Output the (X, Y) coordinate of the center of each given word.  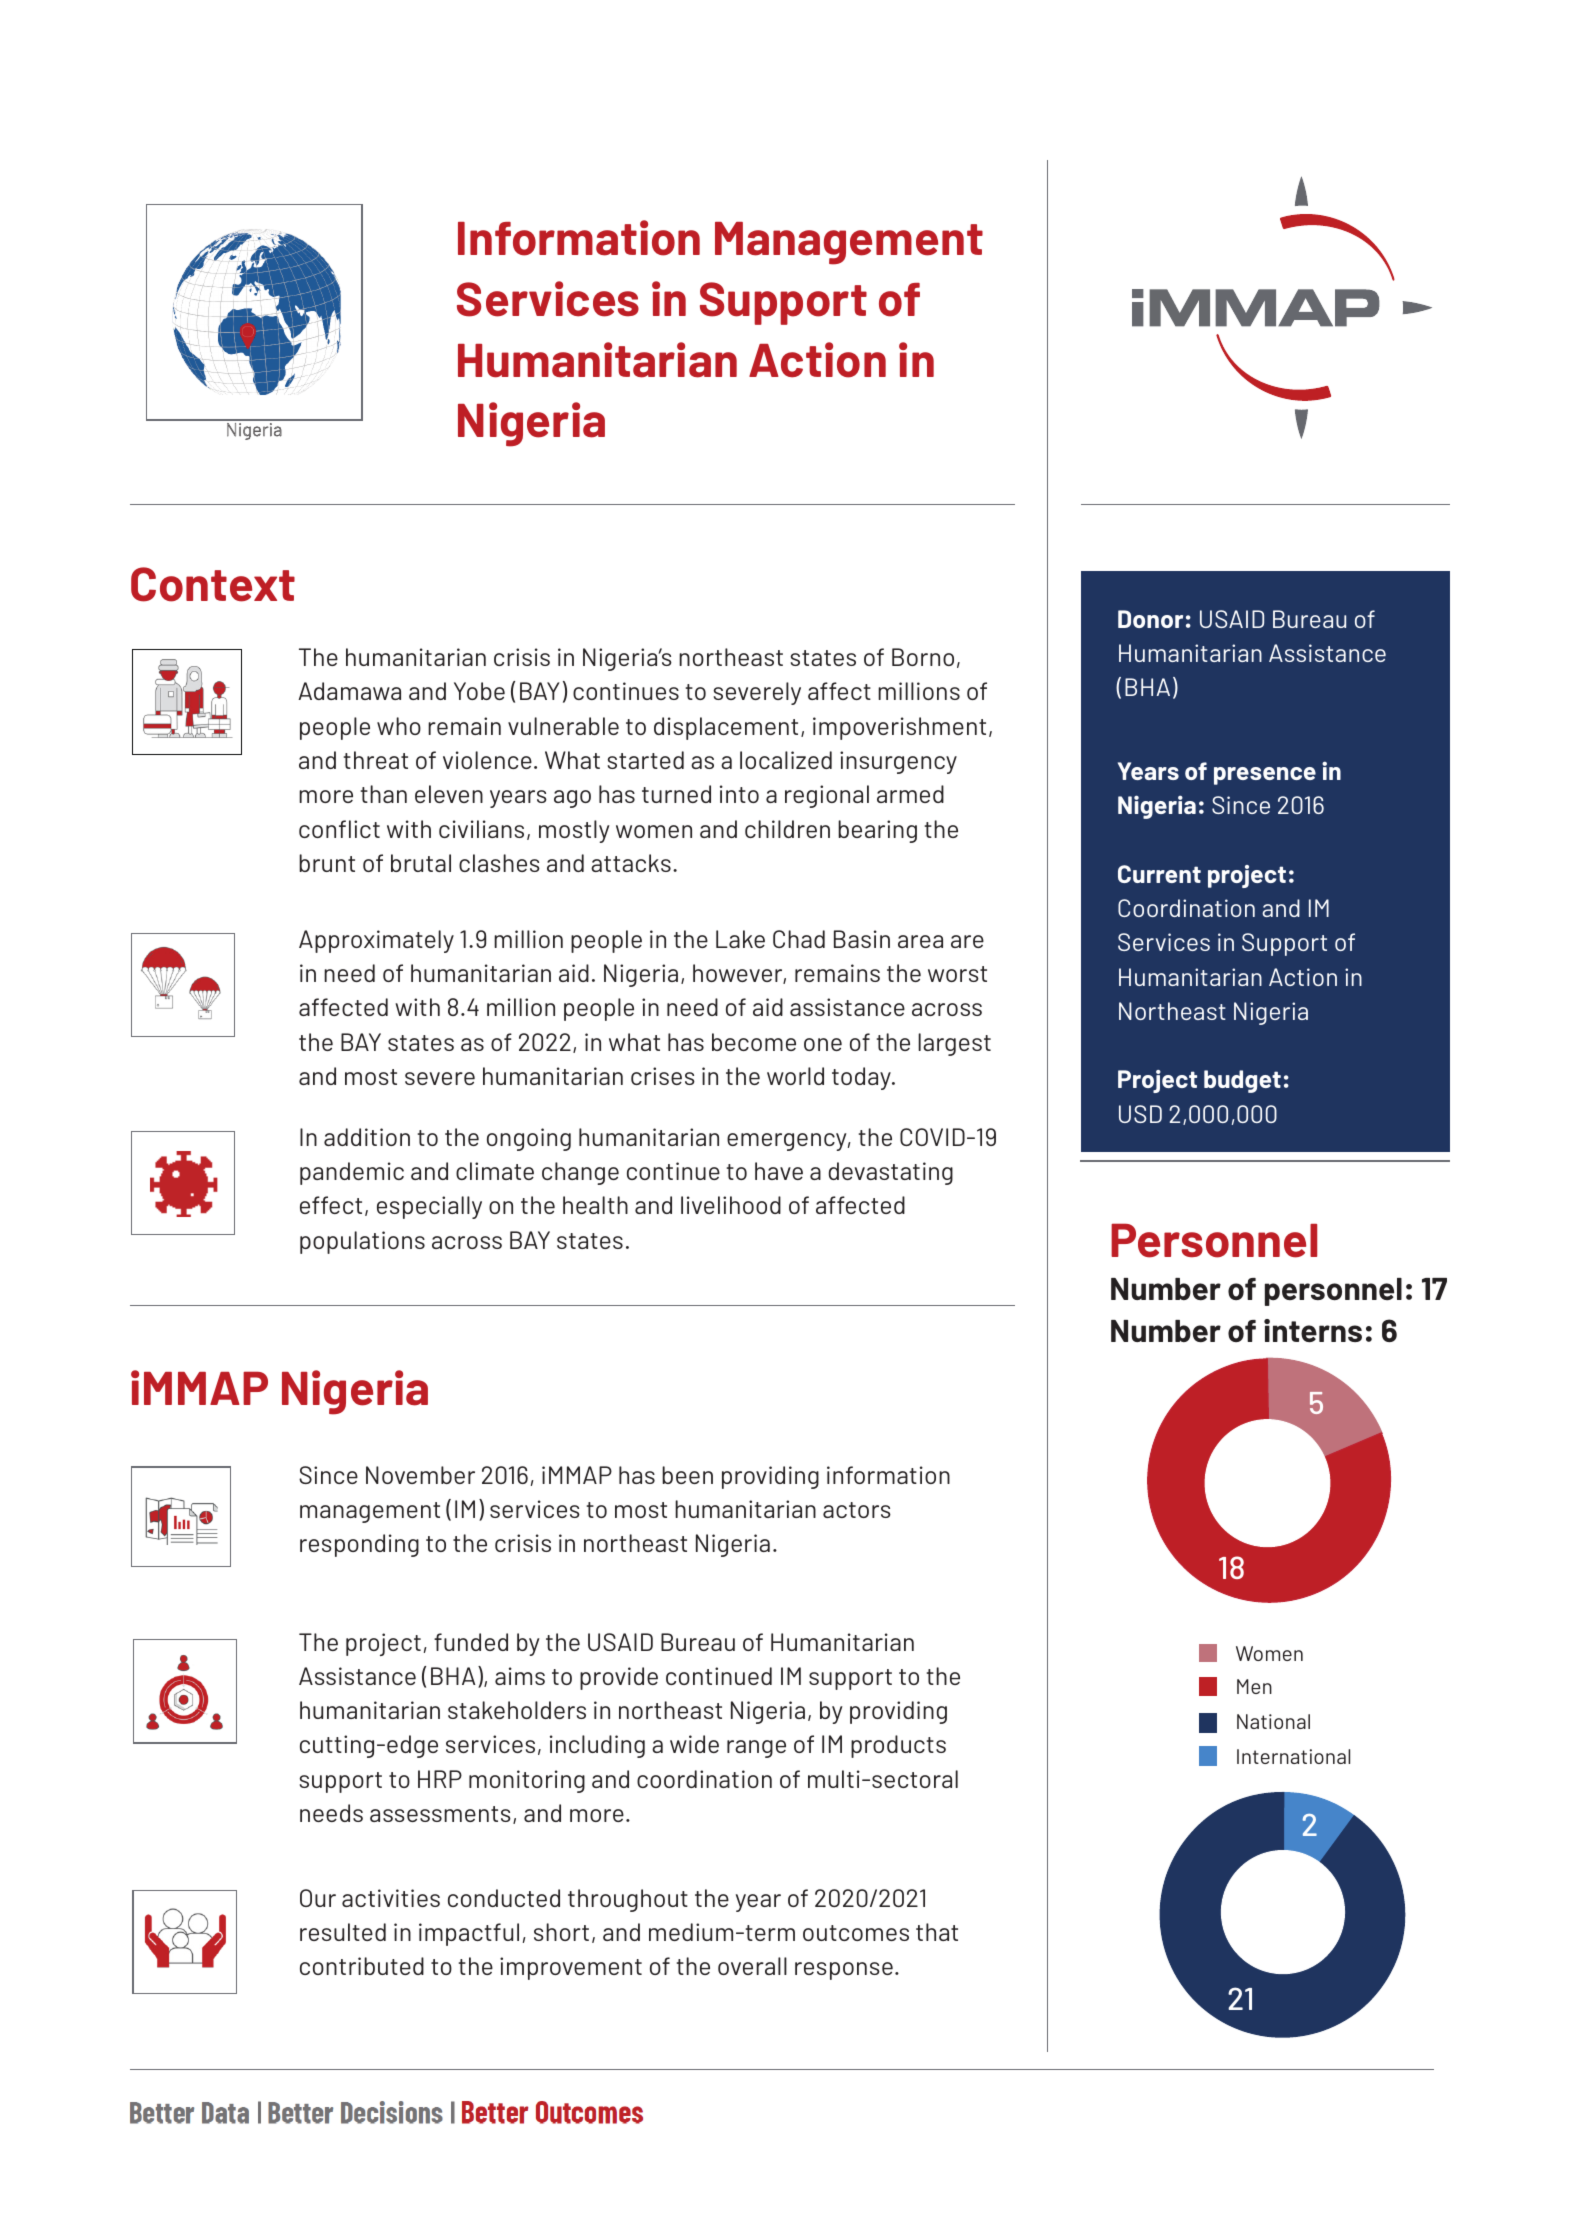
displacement (726, 728)
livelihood (731, 1205)
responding (359, 1545)
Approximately (376, 941)
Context (213, 584)
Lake (740, 939)
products (898, 1746)
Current (1159, 874)
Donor (1150, 619)
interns (1313, 1331)
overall (752, 1966)
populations (362, 1242)
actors (857, 1510)
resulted (343, 1932)
